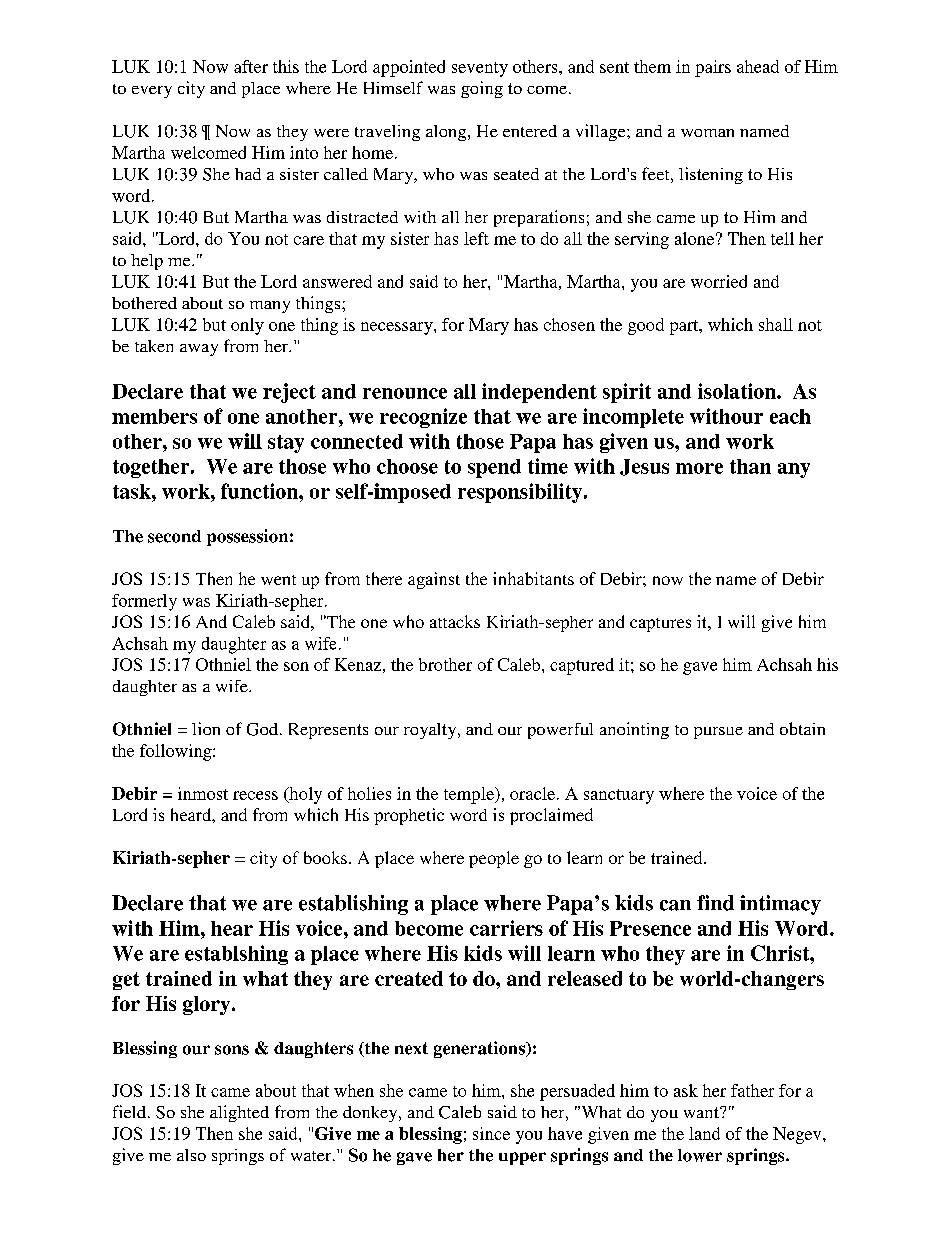  I want to click on glory, so click(208, 1005).
